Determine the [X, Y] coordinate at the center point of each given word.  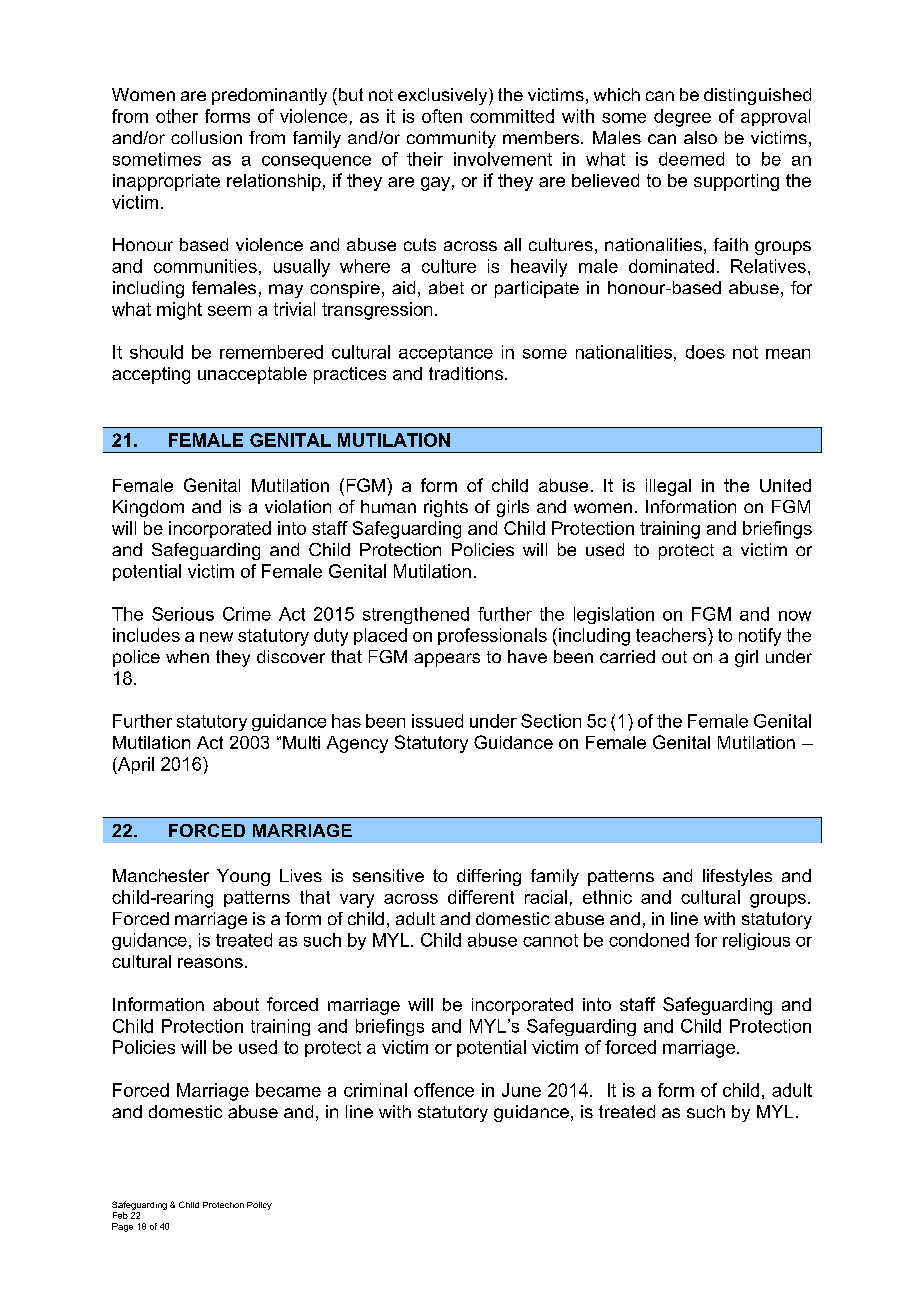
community [451, 139]
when [187, 656]
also [700, 137]
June [521, 1090]
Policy [259, 1206]
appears [447, 660]
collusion [206, 137]
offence [444, 1090]
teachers [672, 635]
